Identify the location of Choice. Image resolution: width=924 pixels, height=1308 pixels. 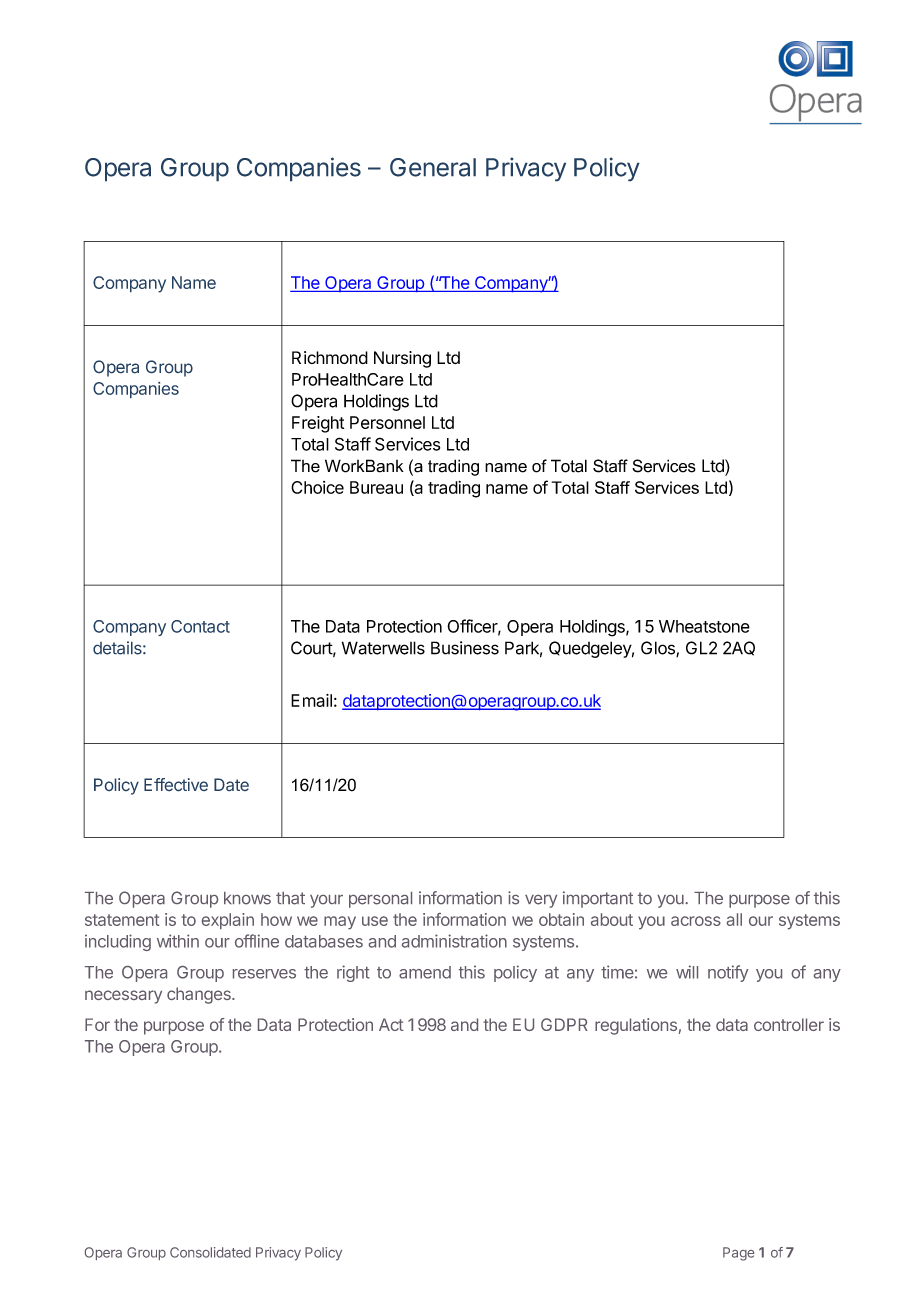
(317, 487).
